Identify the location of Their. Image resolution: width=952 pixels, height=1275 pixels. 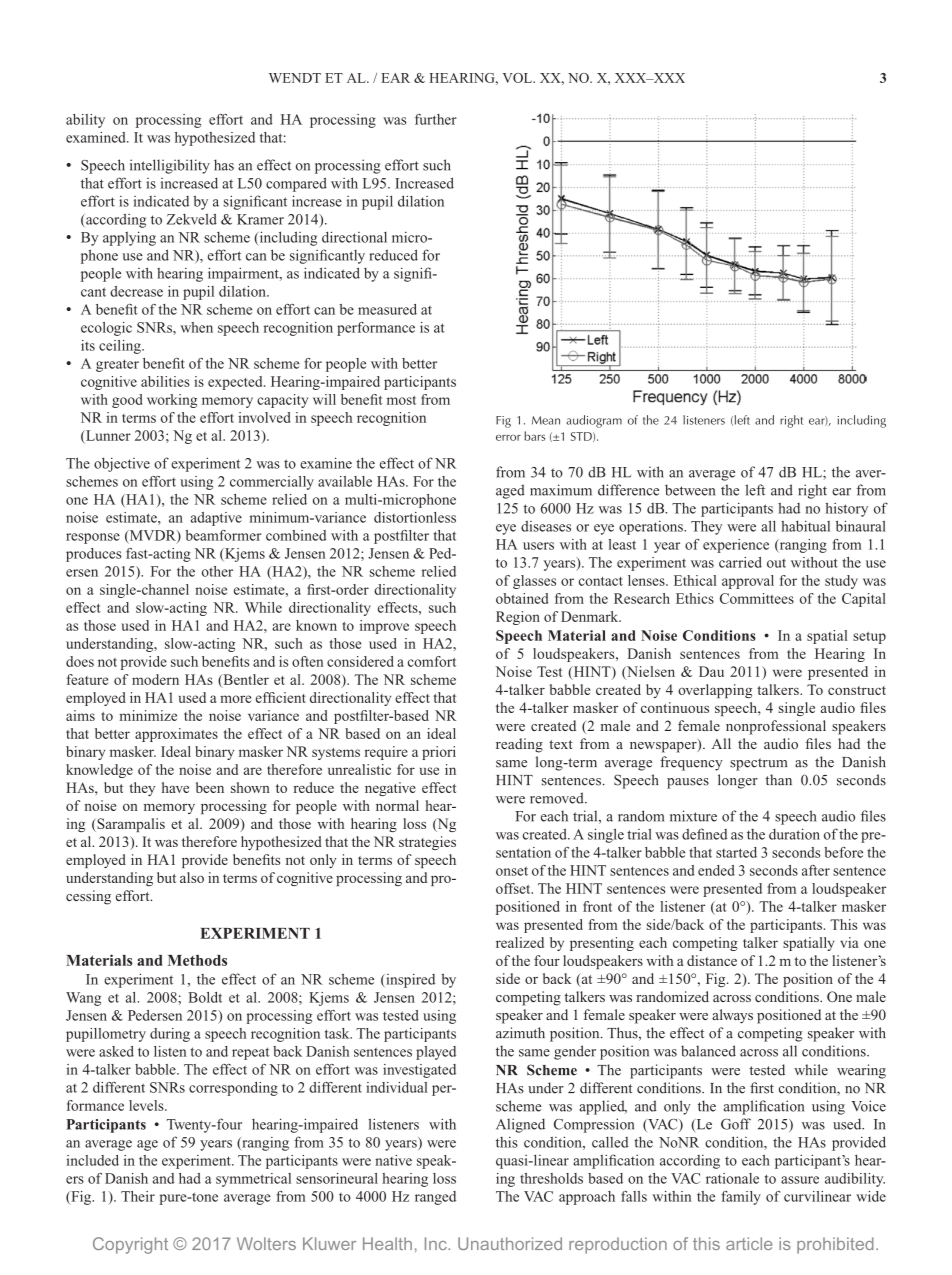
(138, 1196).
